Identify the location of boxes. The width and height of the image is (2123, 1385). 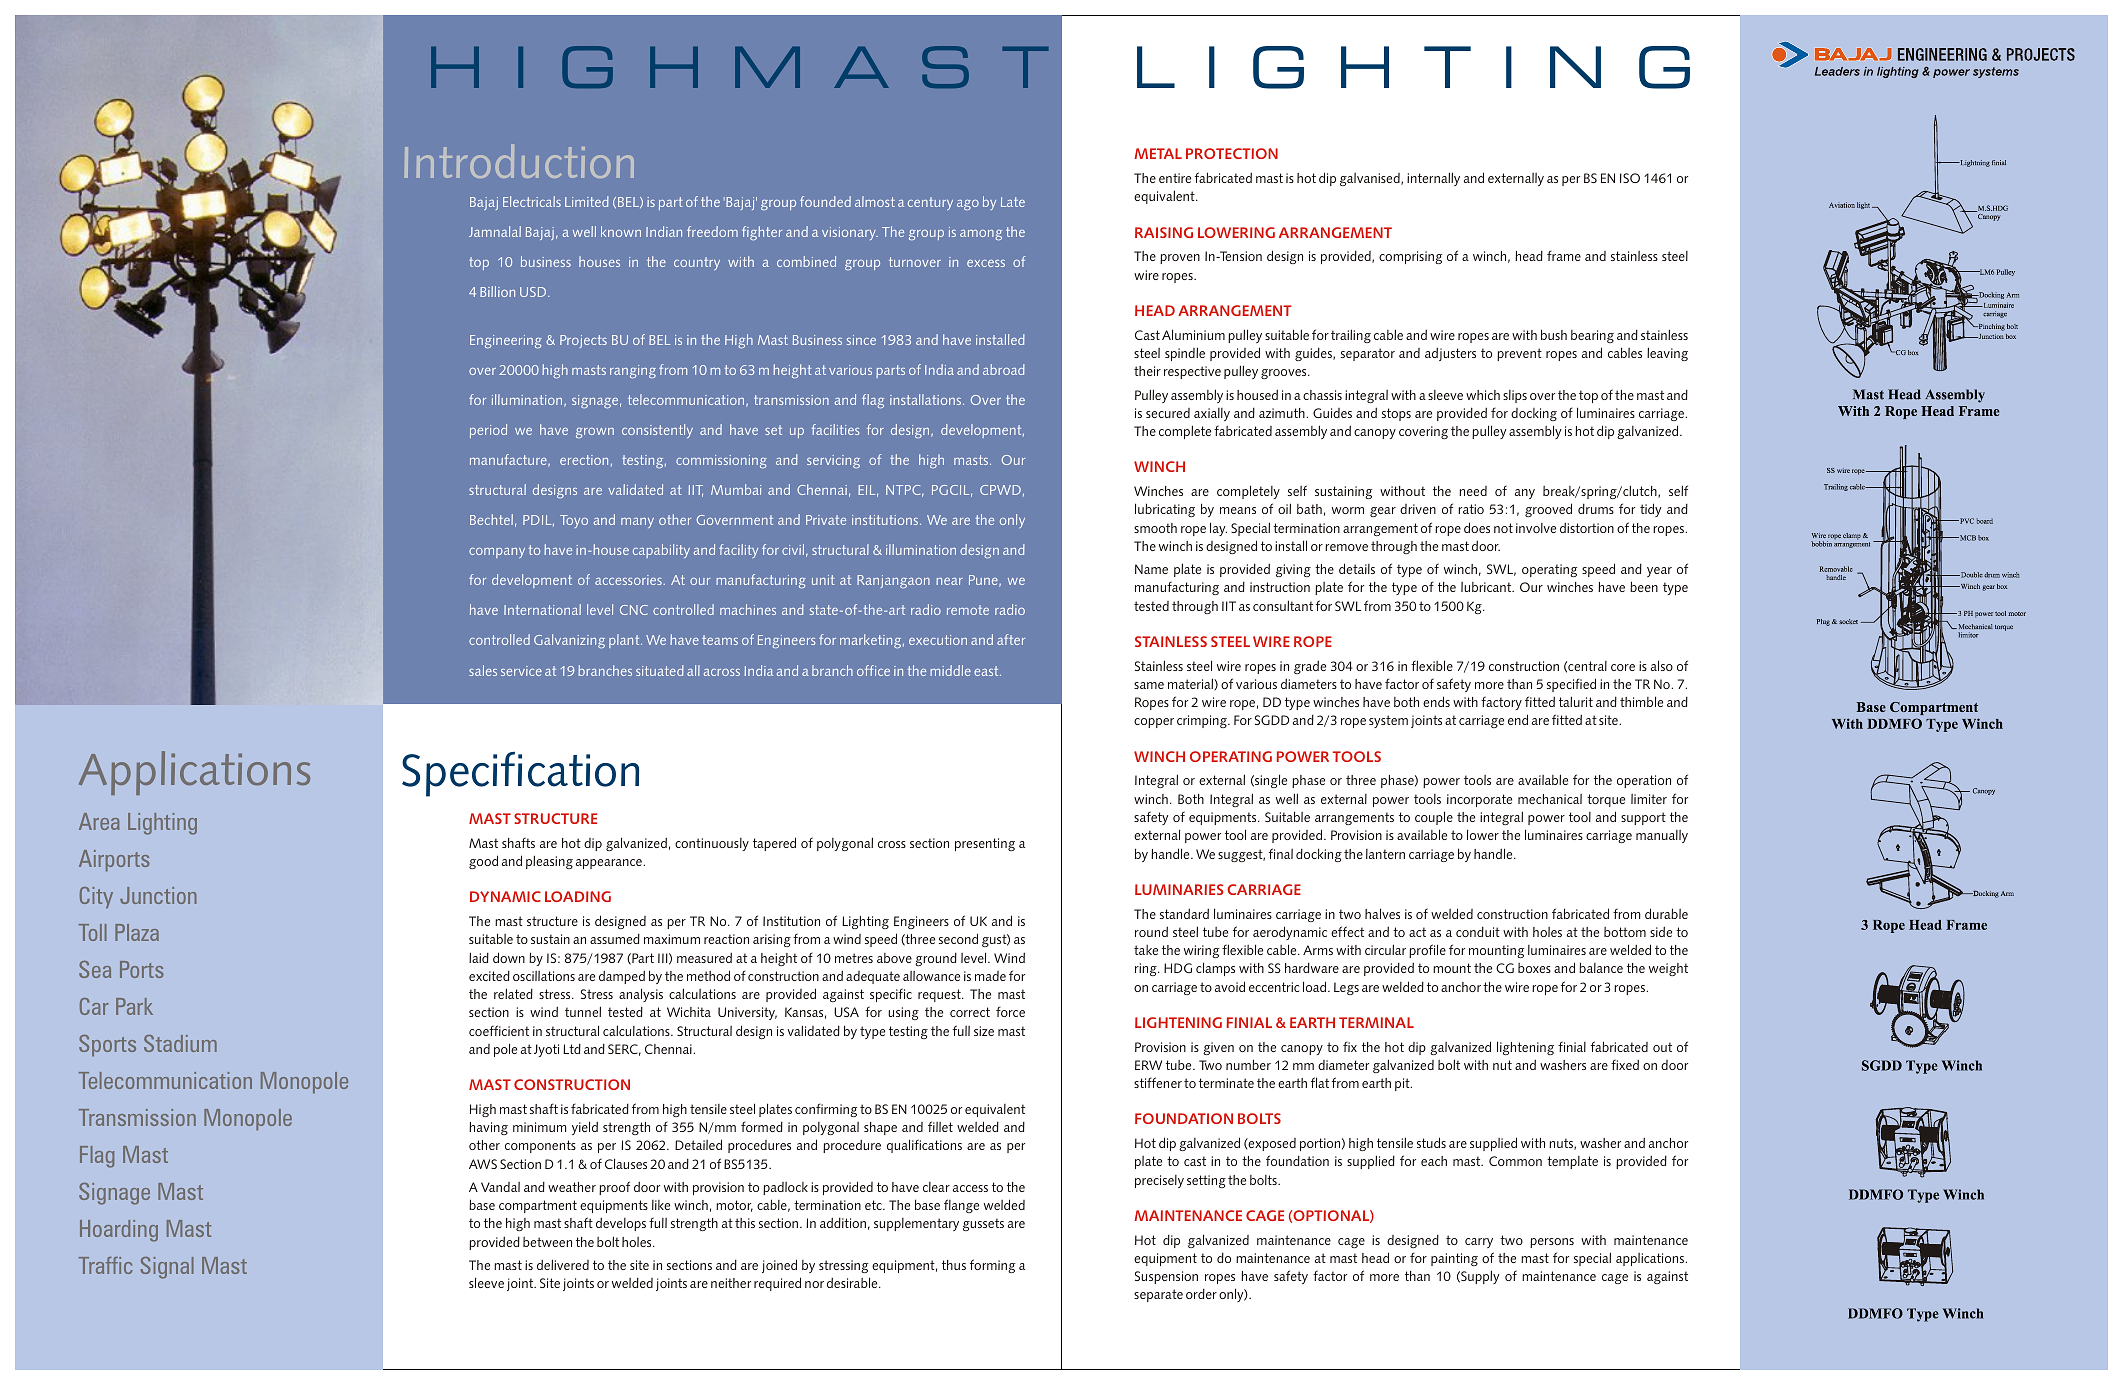
(1534, 968).
